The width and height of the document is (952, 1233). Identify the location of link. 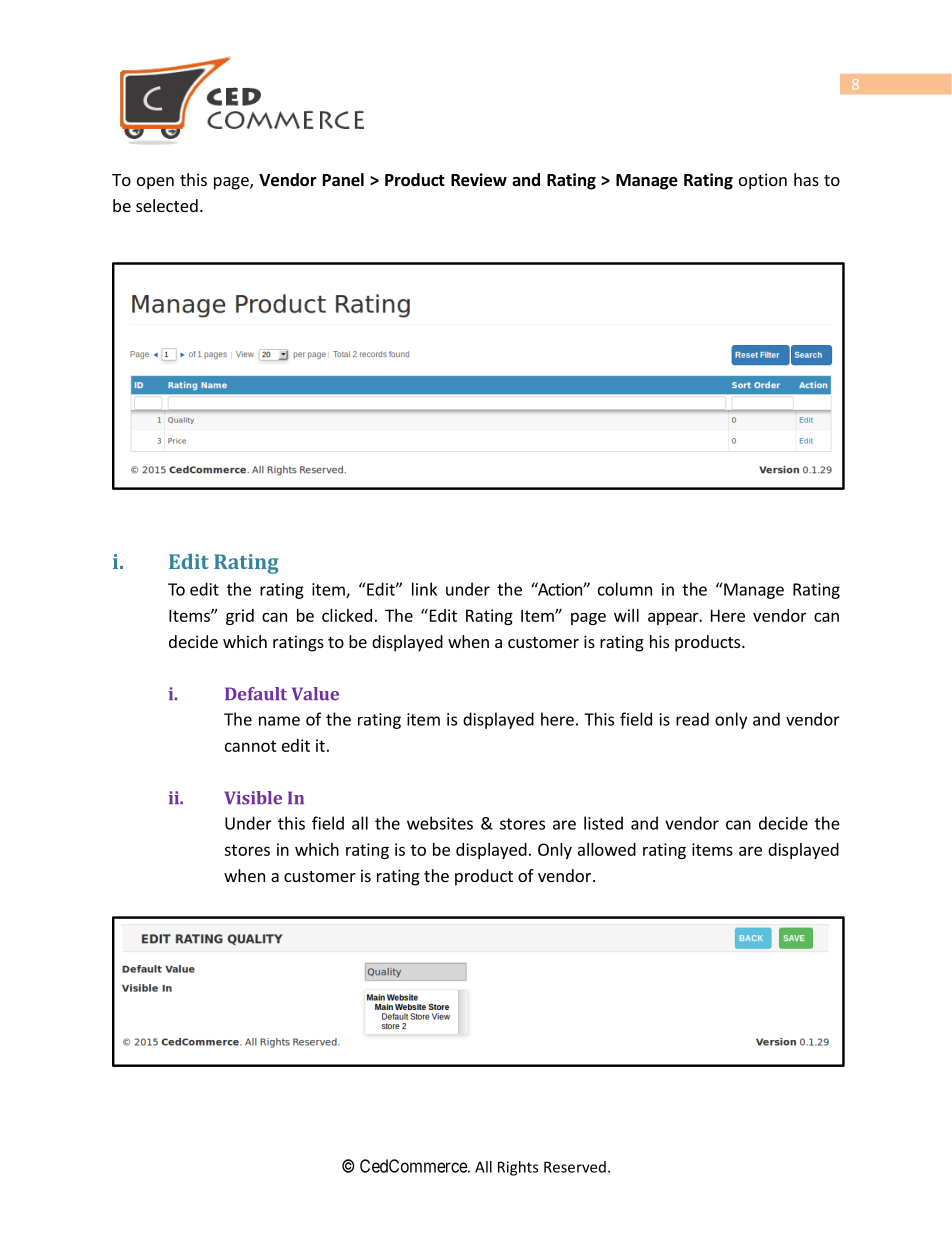
(424, 589).
